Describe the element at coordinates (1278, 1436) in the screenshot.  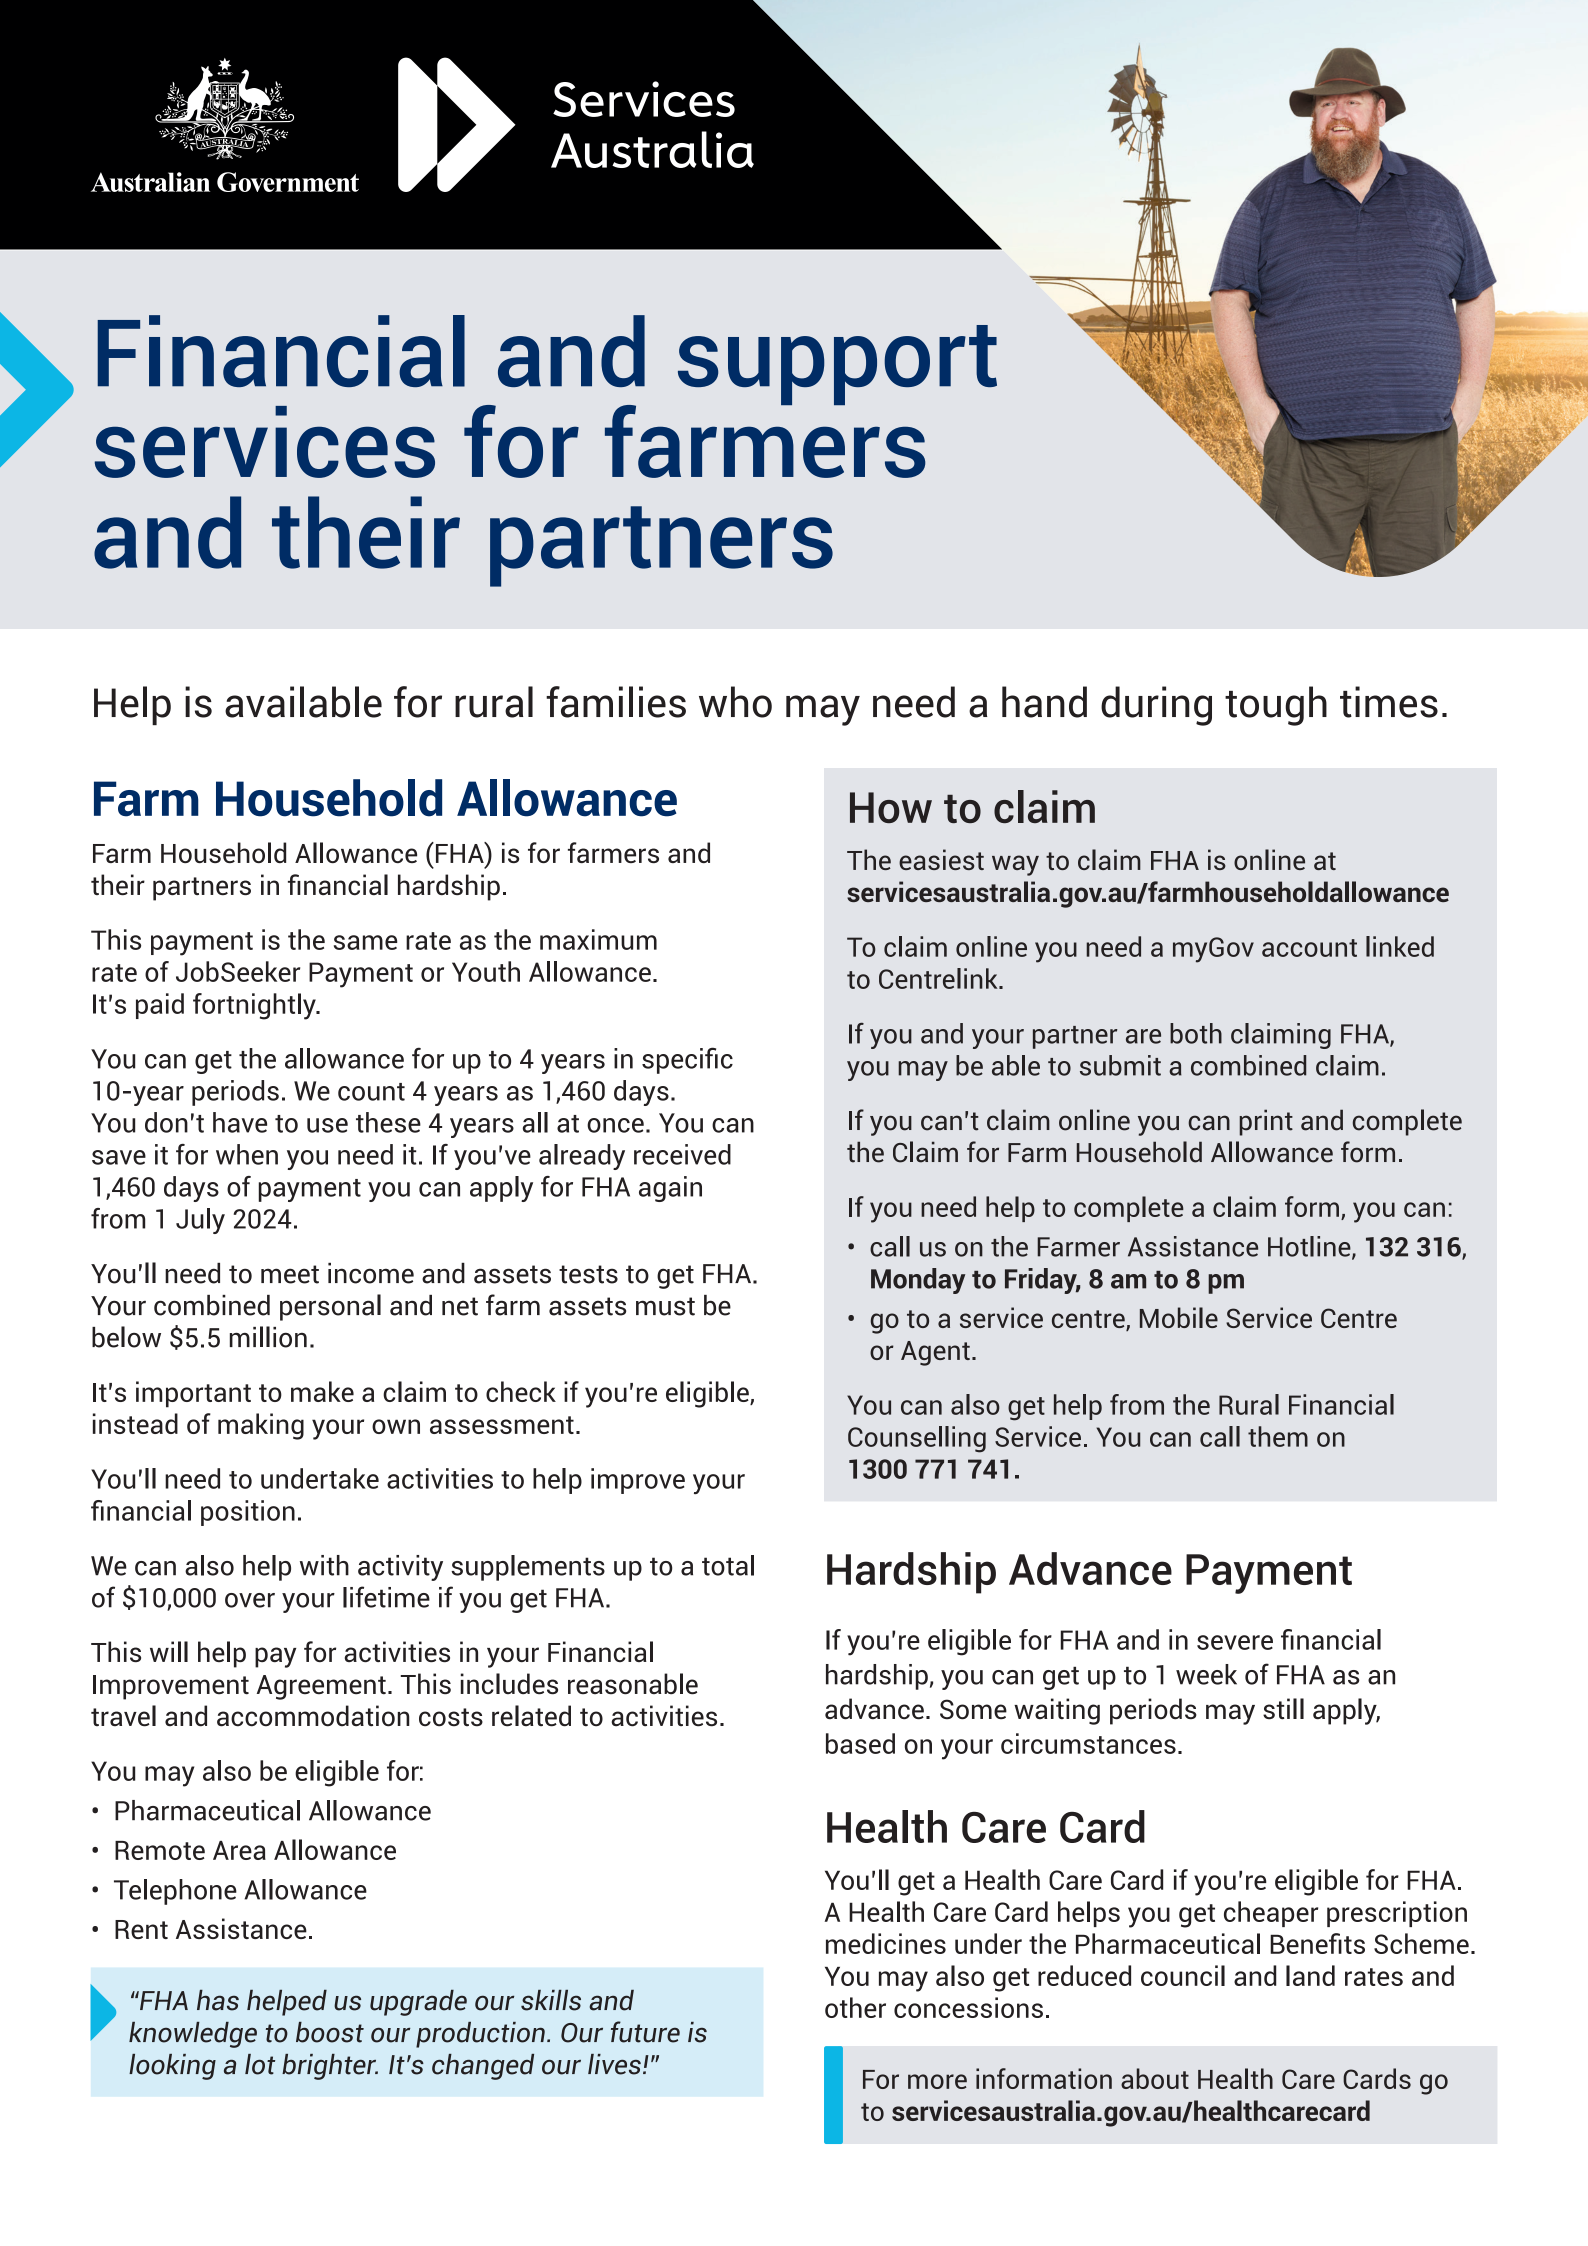
I see `them` at that location.
